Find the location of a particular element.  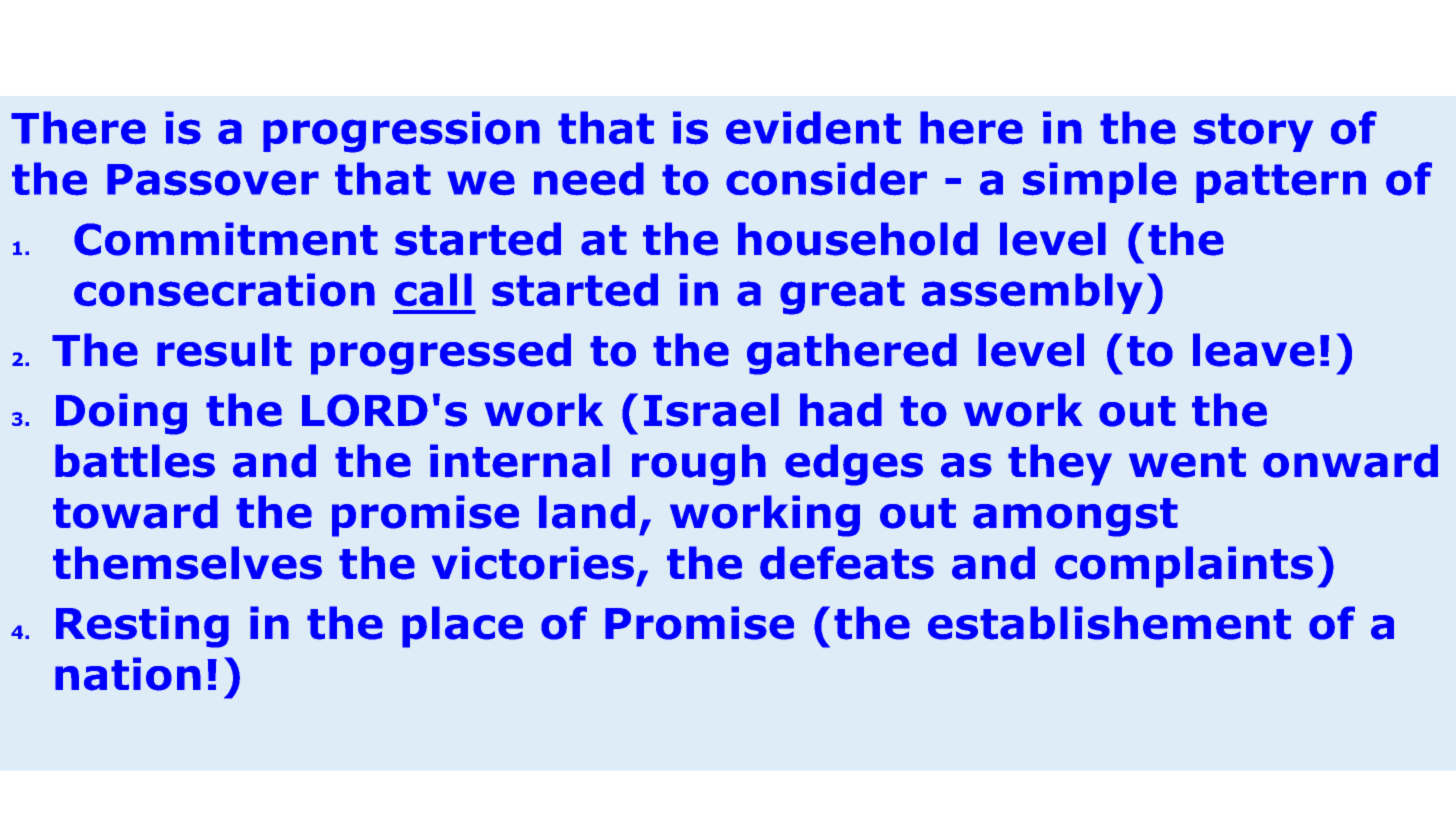

nation is located at coordinates (128, 674).
